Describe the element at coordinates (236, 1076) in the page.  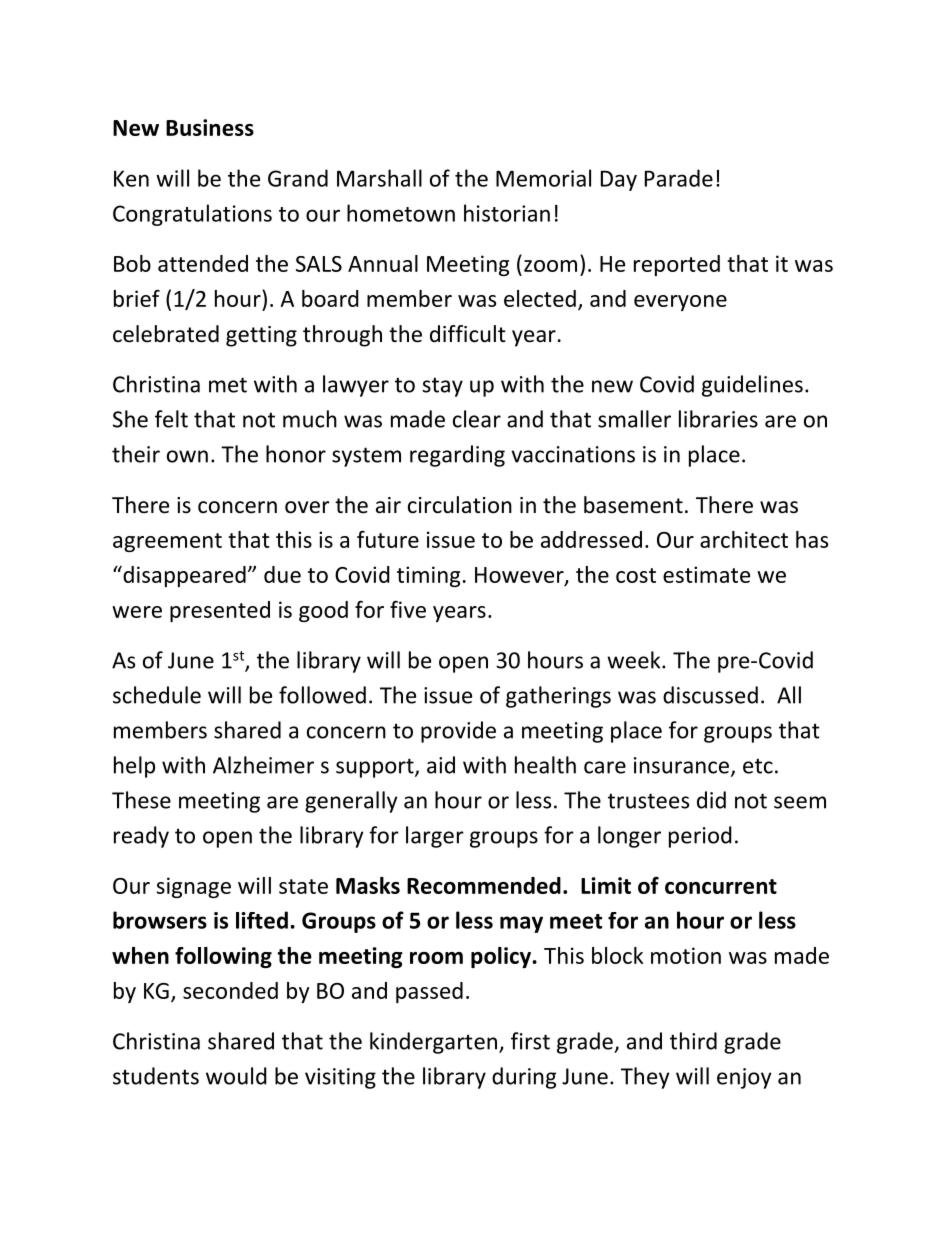
I see `would` at that location.
